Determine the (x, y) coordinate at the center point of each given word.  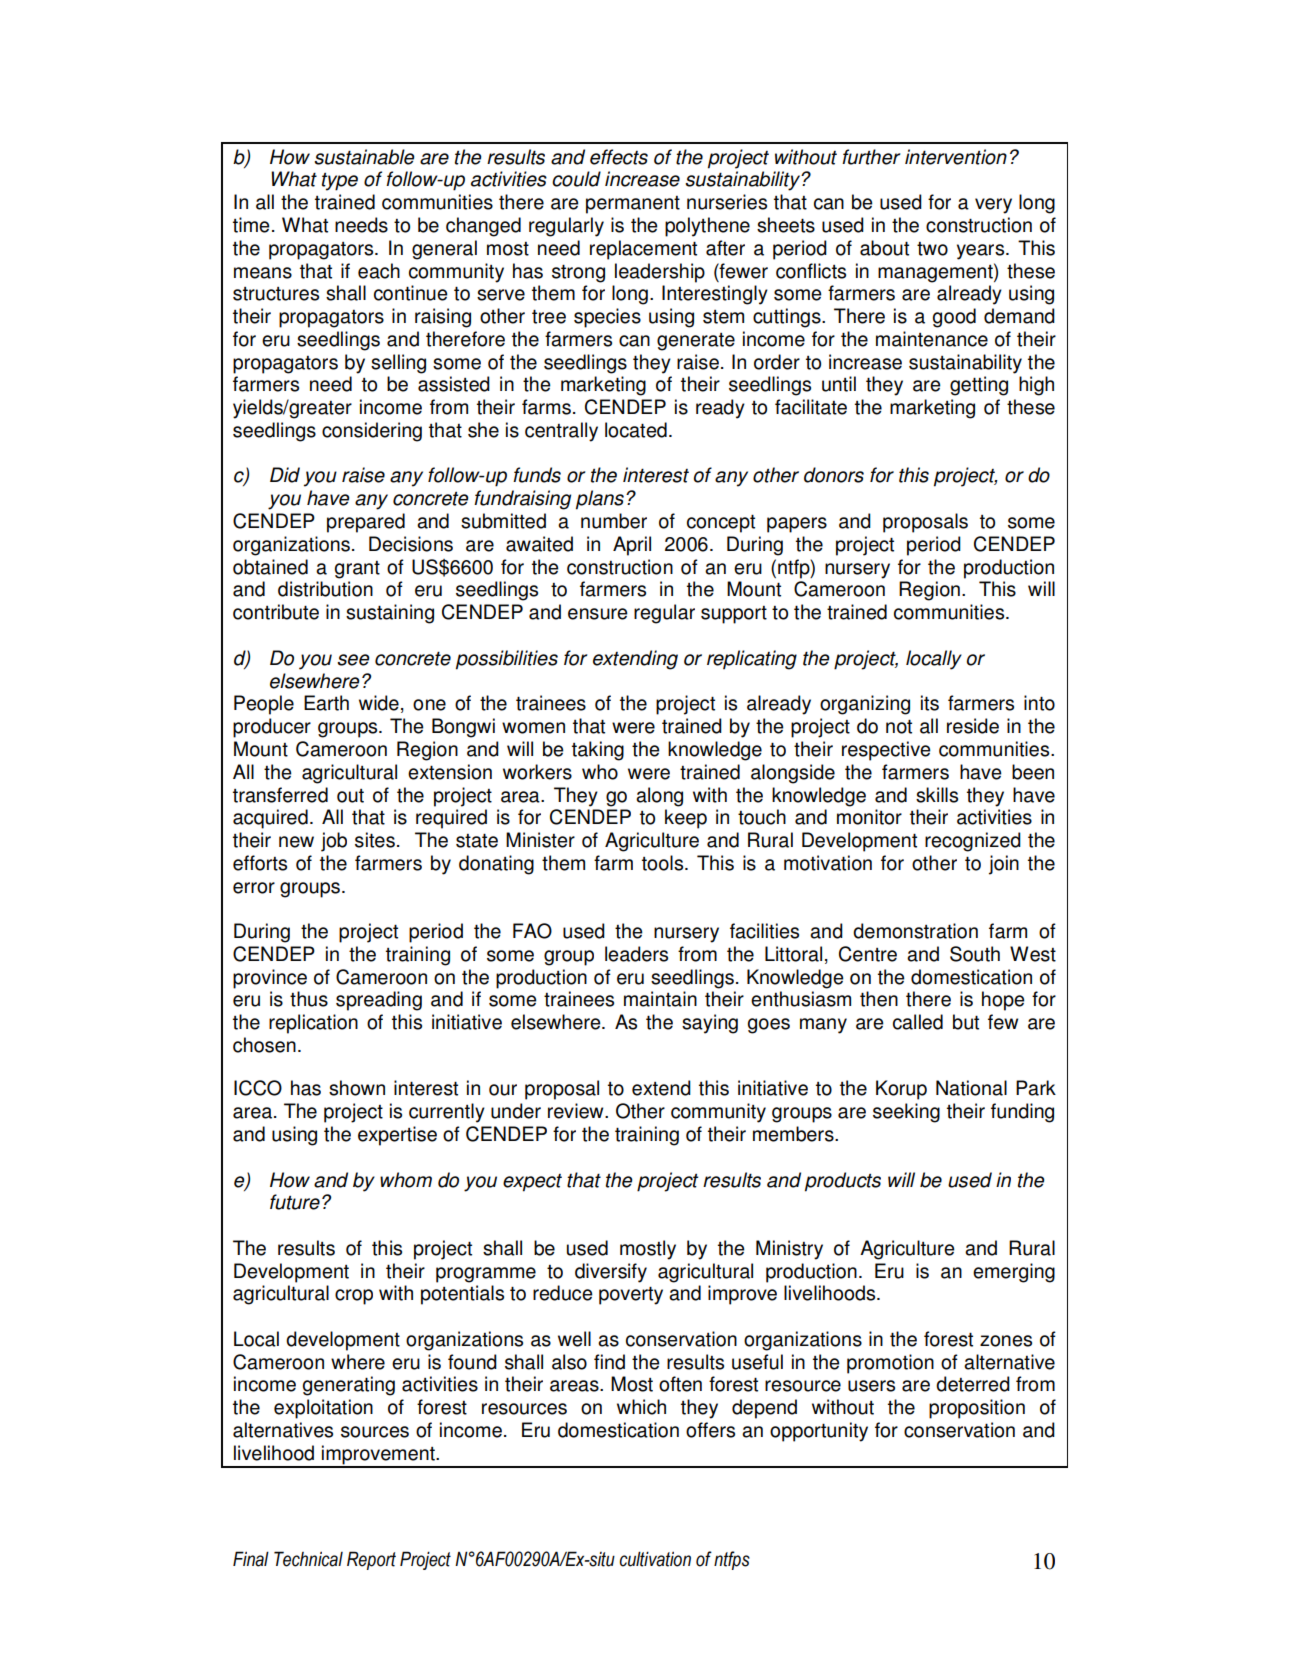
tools (664, 863)
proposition (977, 1409)
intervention (956, 157)
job (334, 842)
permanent (633, 205)
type (340, 182)
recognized (973, 842)
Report (371, 1560)
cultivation (655, 1559)
